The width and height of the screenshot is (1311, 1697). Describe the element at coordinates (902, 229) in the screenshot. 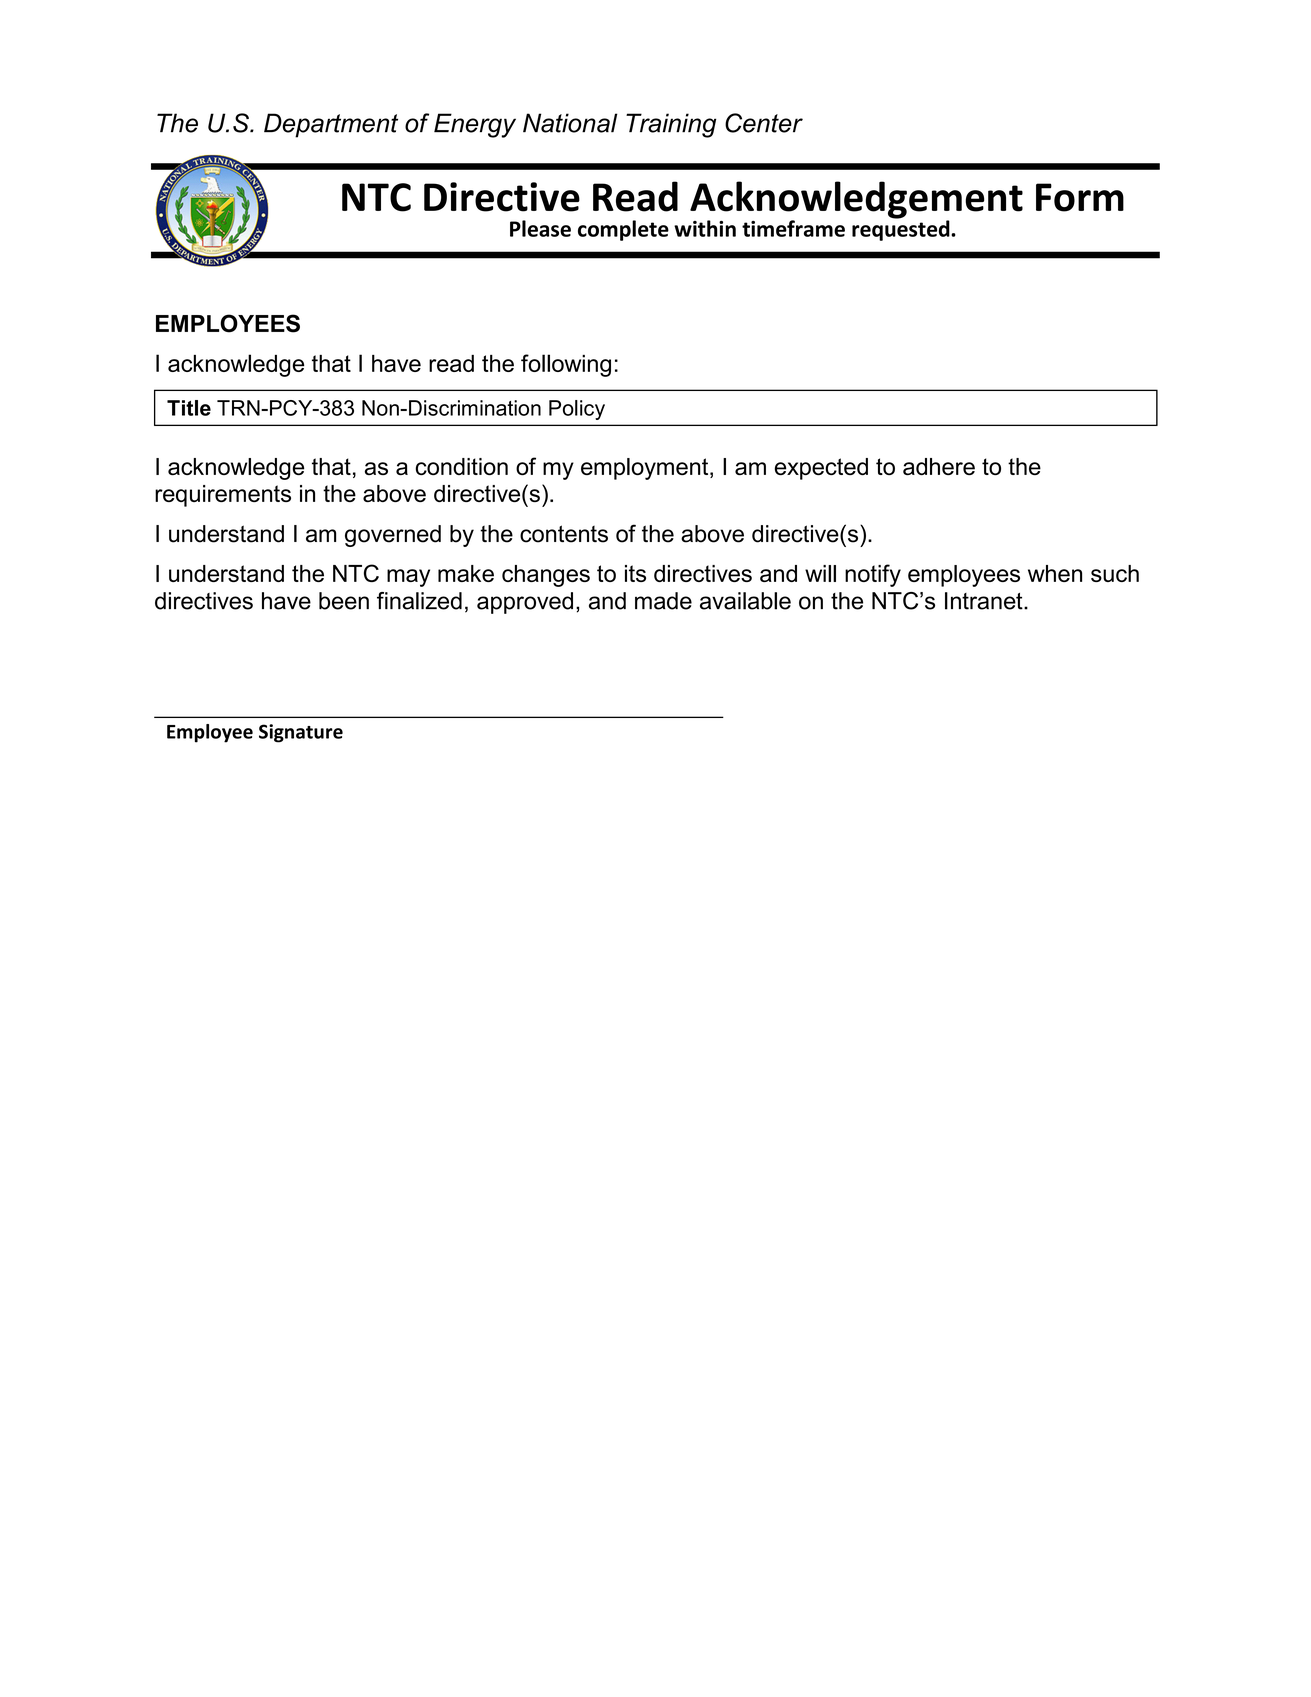

I see `requested` at that location.
